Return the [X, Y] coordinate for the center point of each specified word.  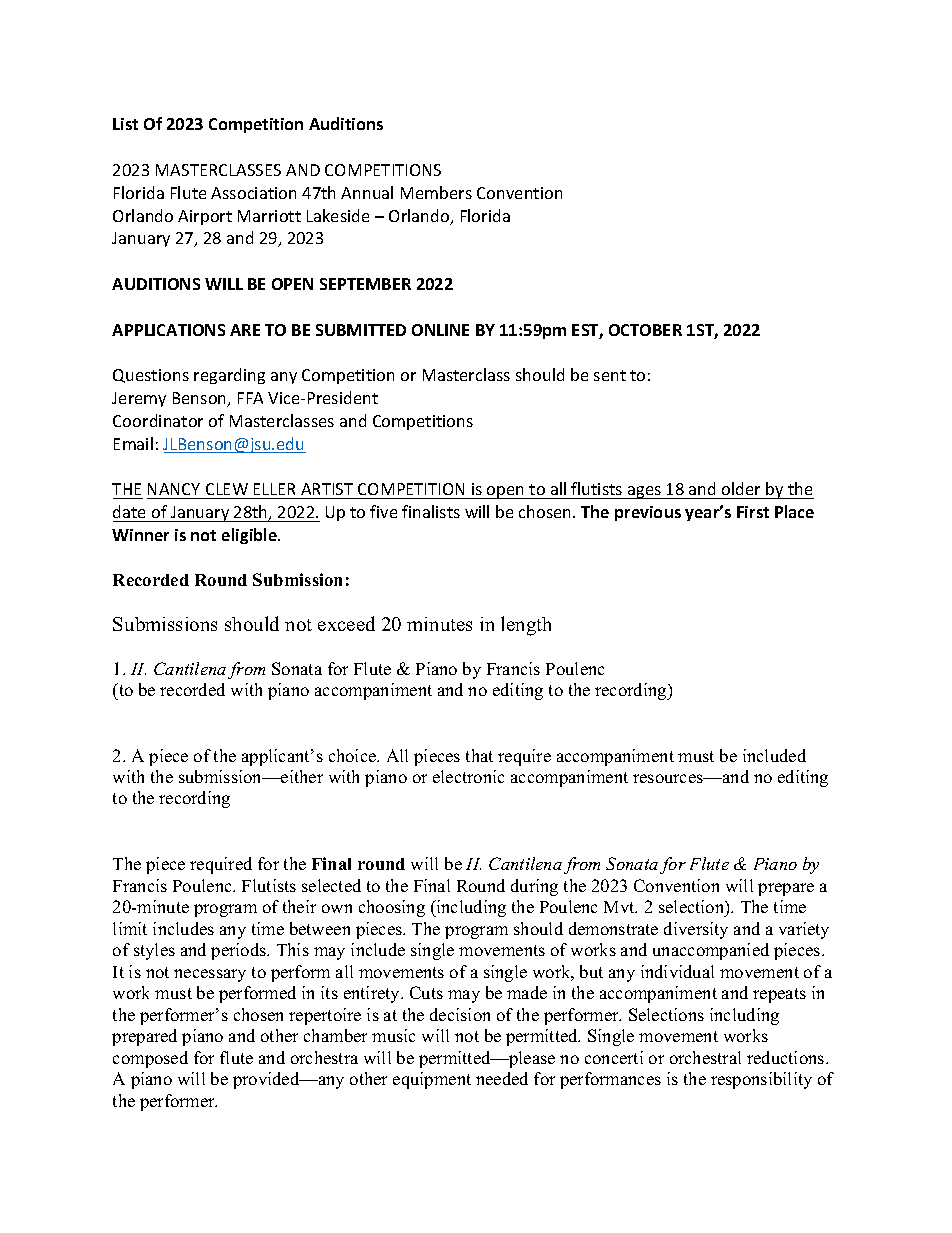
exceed [346, 623]
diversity [696, 930]
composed [150, 1059]
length [526, 626]
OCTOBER [645, 330]
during [534, 887]
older [742, 490]
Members [436, 192]
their [299, 906]
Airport [205, 217]
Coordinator [158, 420]
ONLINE [440, 330]
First [753, 512]
